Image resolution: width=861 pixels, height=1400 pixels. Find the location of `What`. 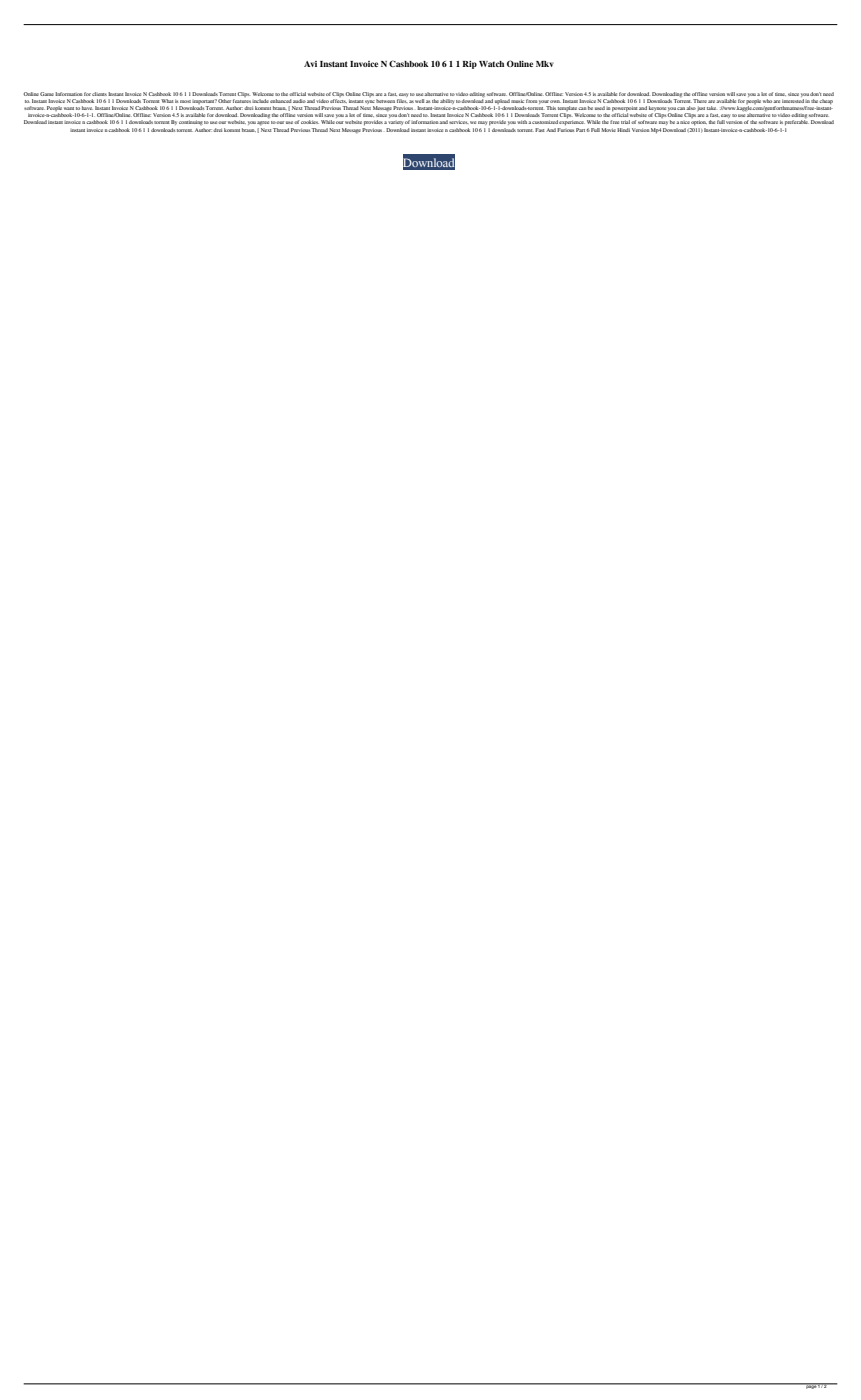

What is located at coordinates (167, 101).
